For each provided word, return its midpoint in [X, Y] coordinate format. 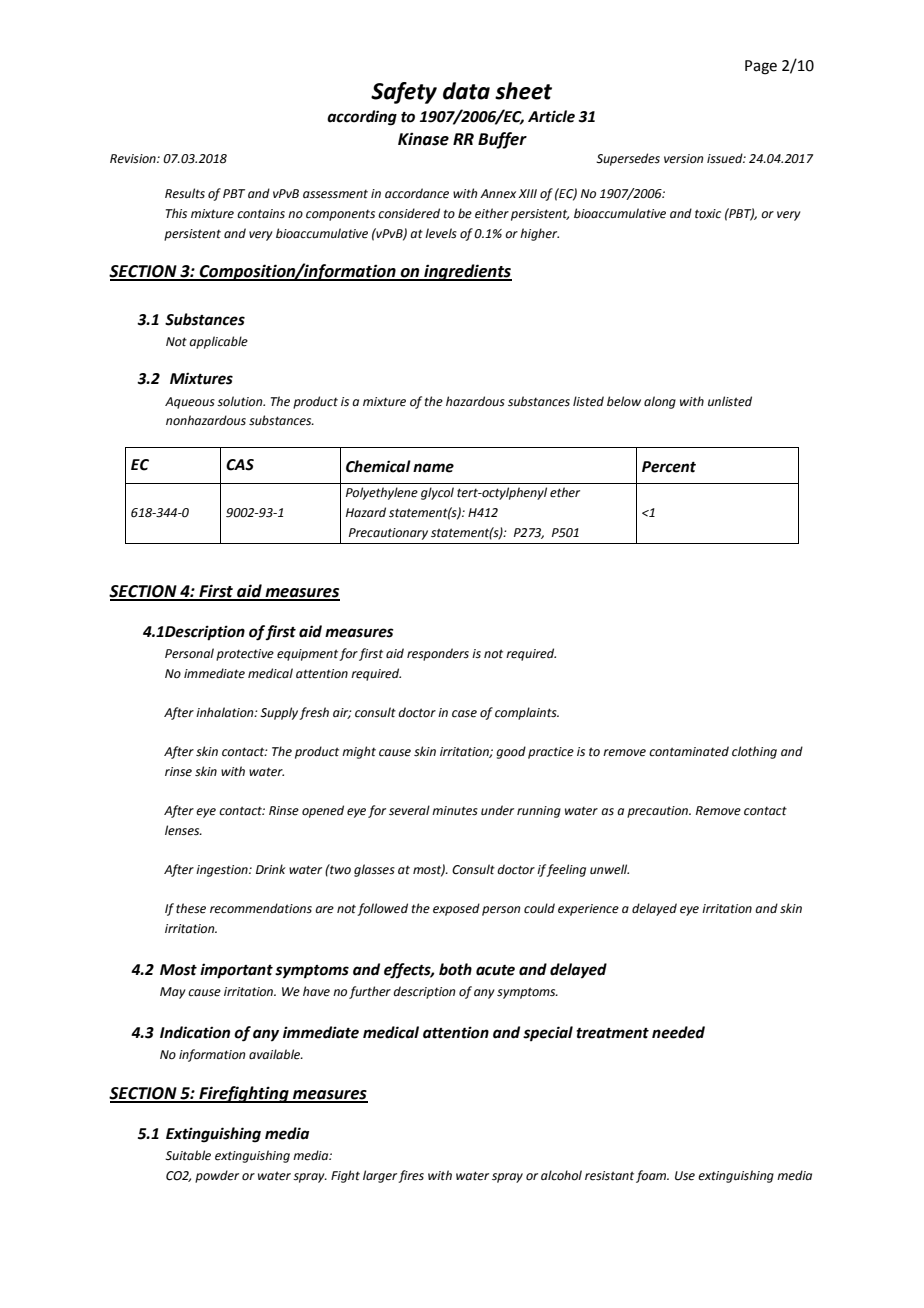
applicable [218, 342]
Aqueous [190, 403]
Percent [669, 467]
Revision [134, 159]
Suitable [188, 1155]
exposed [456, 909]
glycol [437, 493]
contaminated [689, 751]
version [683, 159]
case [464, 714]
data [466, 91]
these [191, 908]
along [660, 402]
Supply [280, 713]
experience [588, 910]
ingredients [467, 272]
